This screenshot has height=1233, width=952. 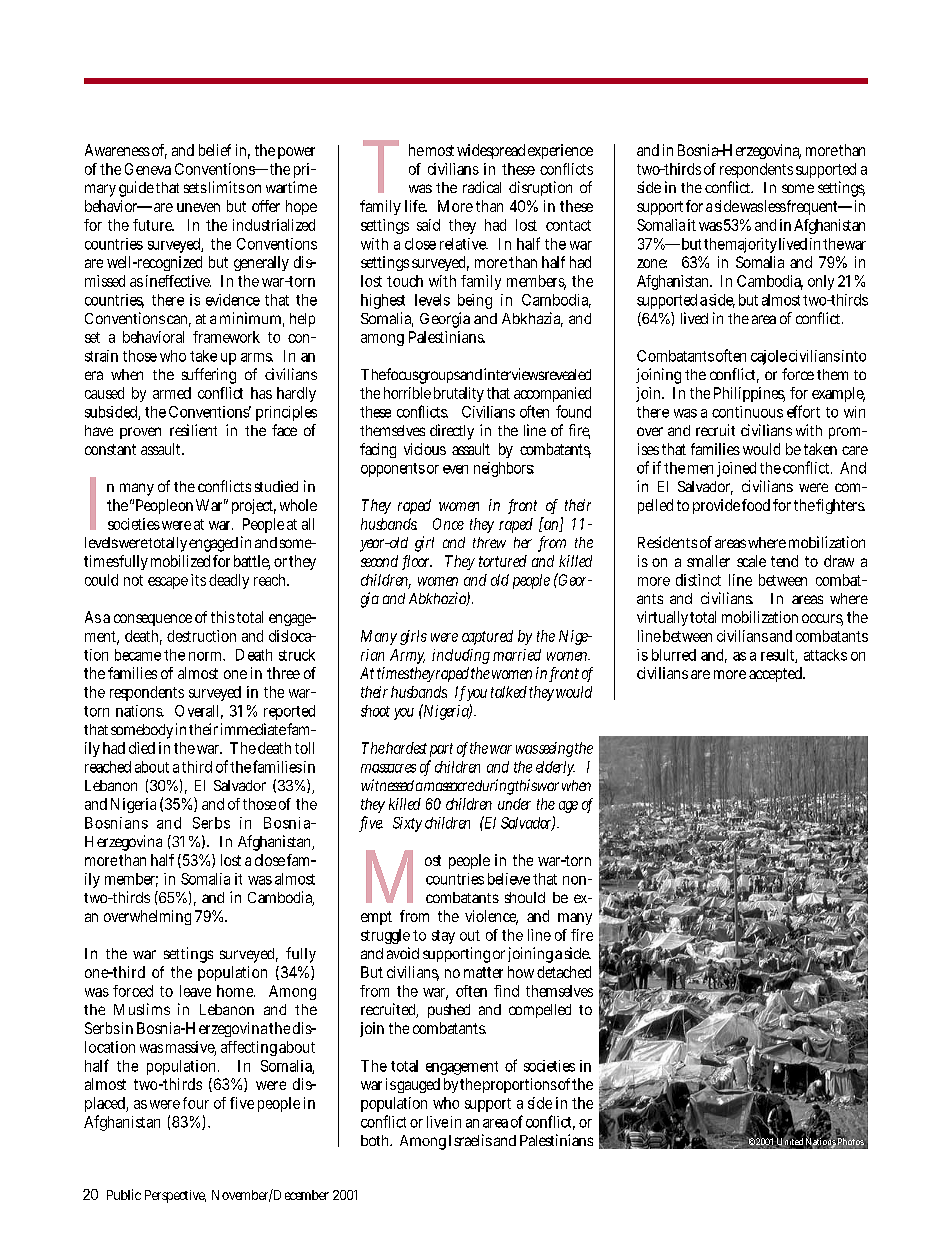 What do you see at coordinates (775, 206) in the screenshot?
I see `less` at bounding box center [775, 206].
